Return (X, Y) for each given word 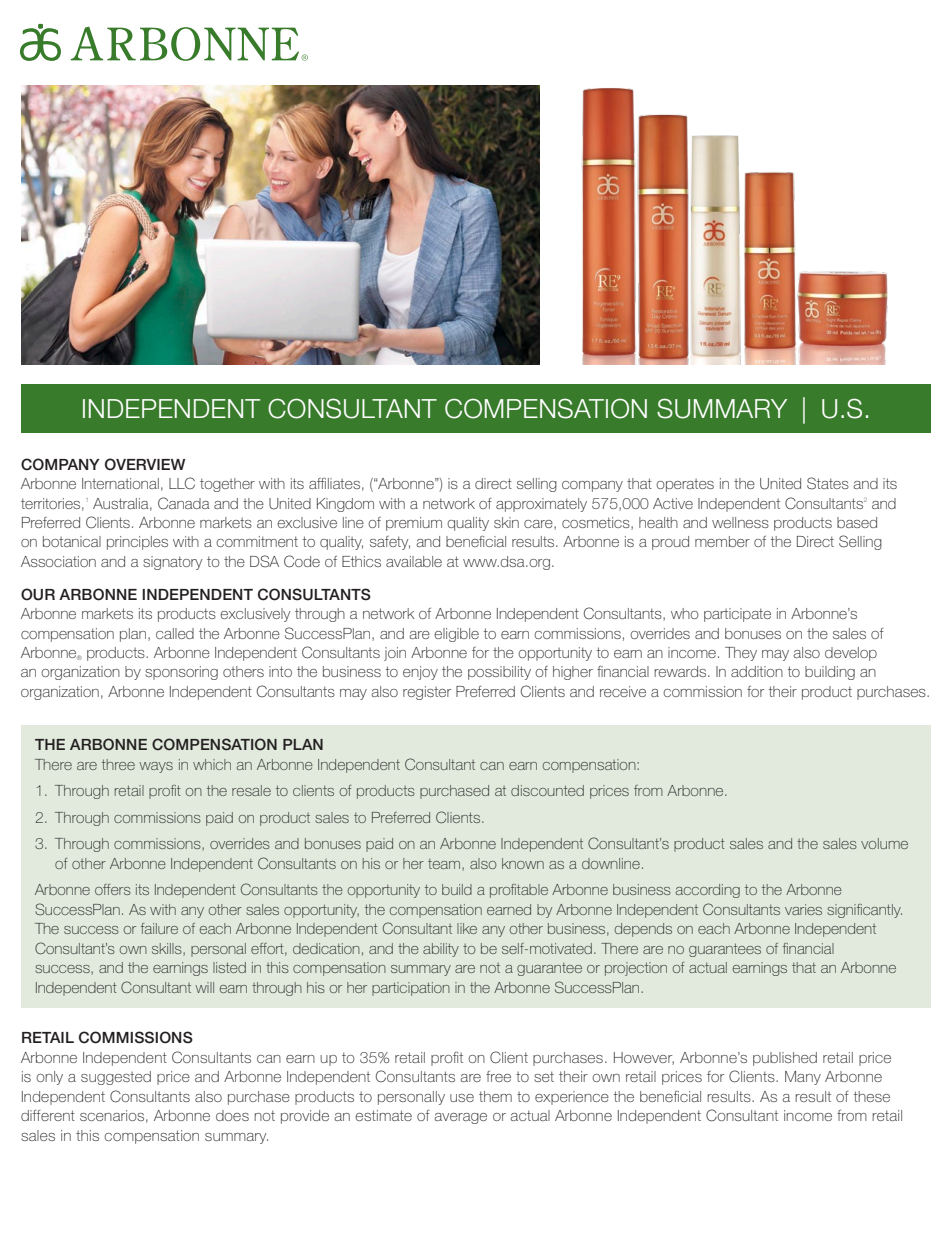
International (120, 483)
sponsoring (181, 673)
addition (757, 671)
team (444, 864)
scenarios (112, 1115)
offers (113, 889)
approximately (541, 505)
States (828, 483)
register (427, 693)
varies (803, 909)
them (495, 1096)
